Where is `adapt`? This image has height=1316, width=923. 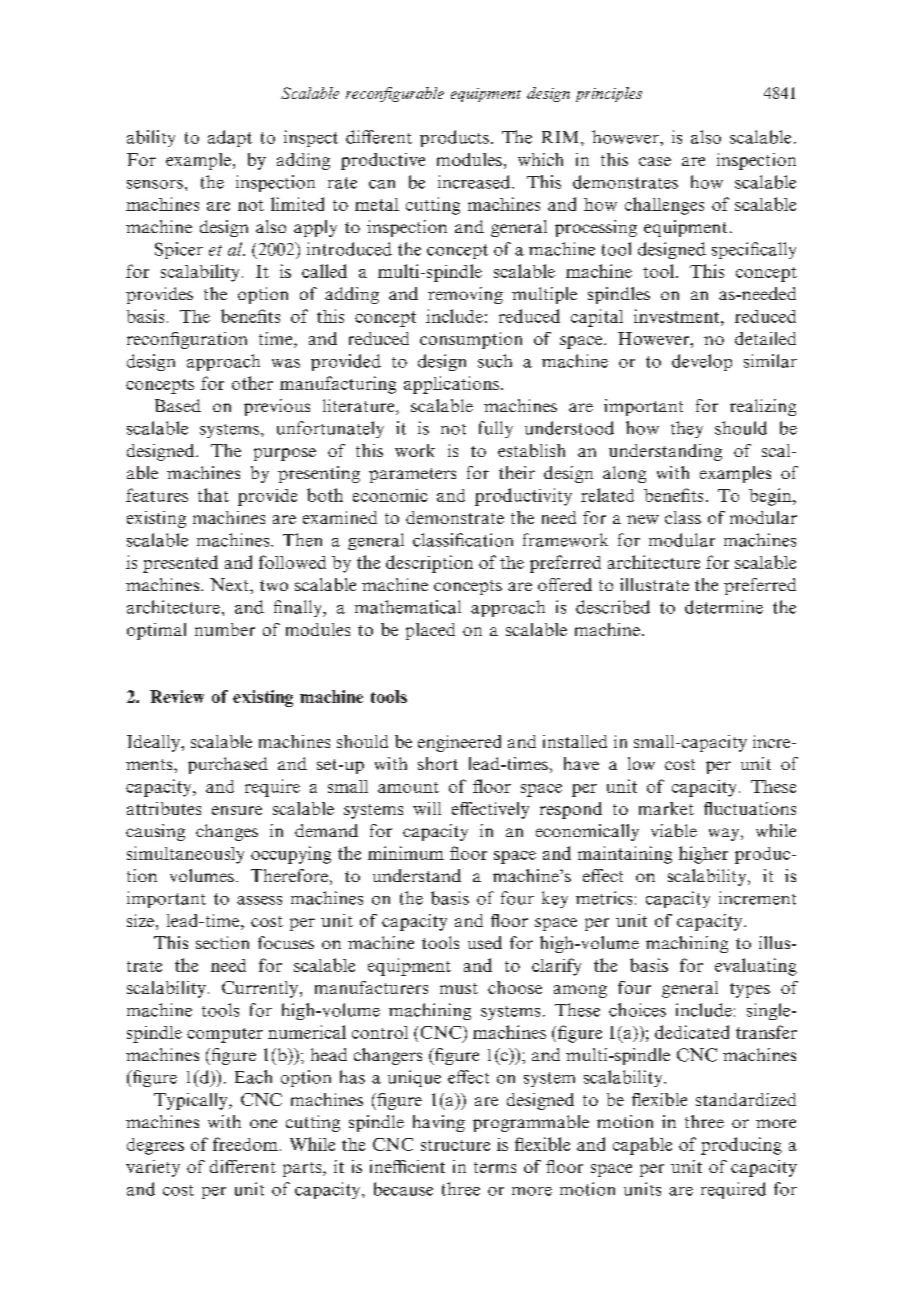
adapt is located at coordinates (230, 138).
